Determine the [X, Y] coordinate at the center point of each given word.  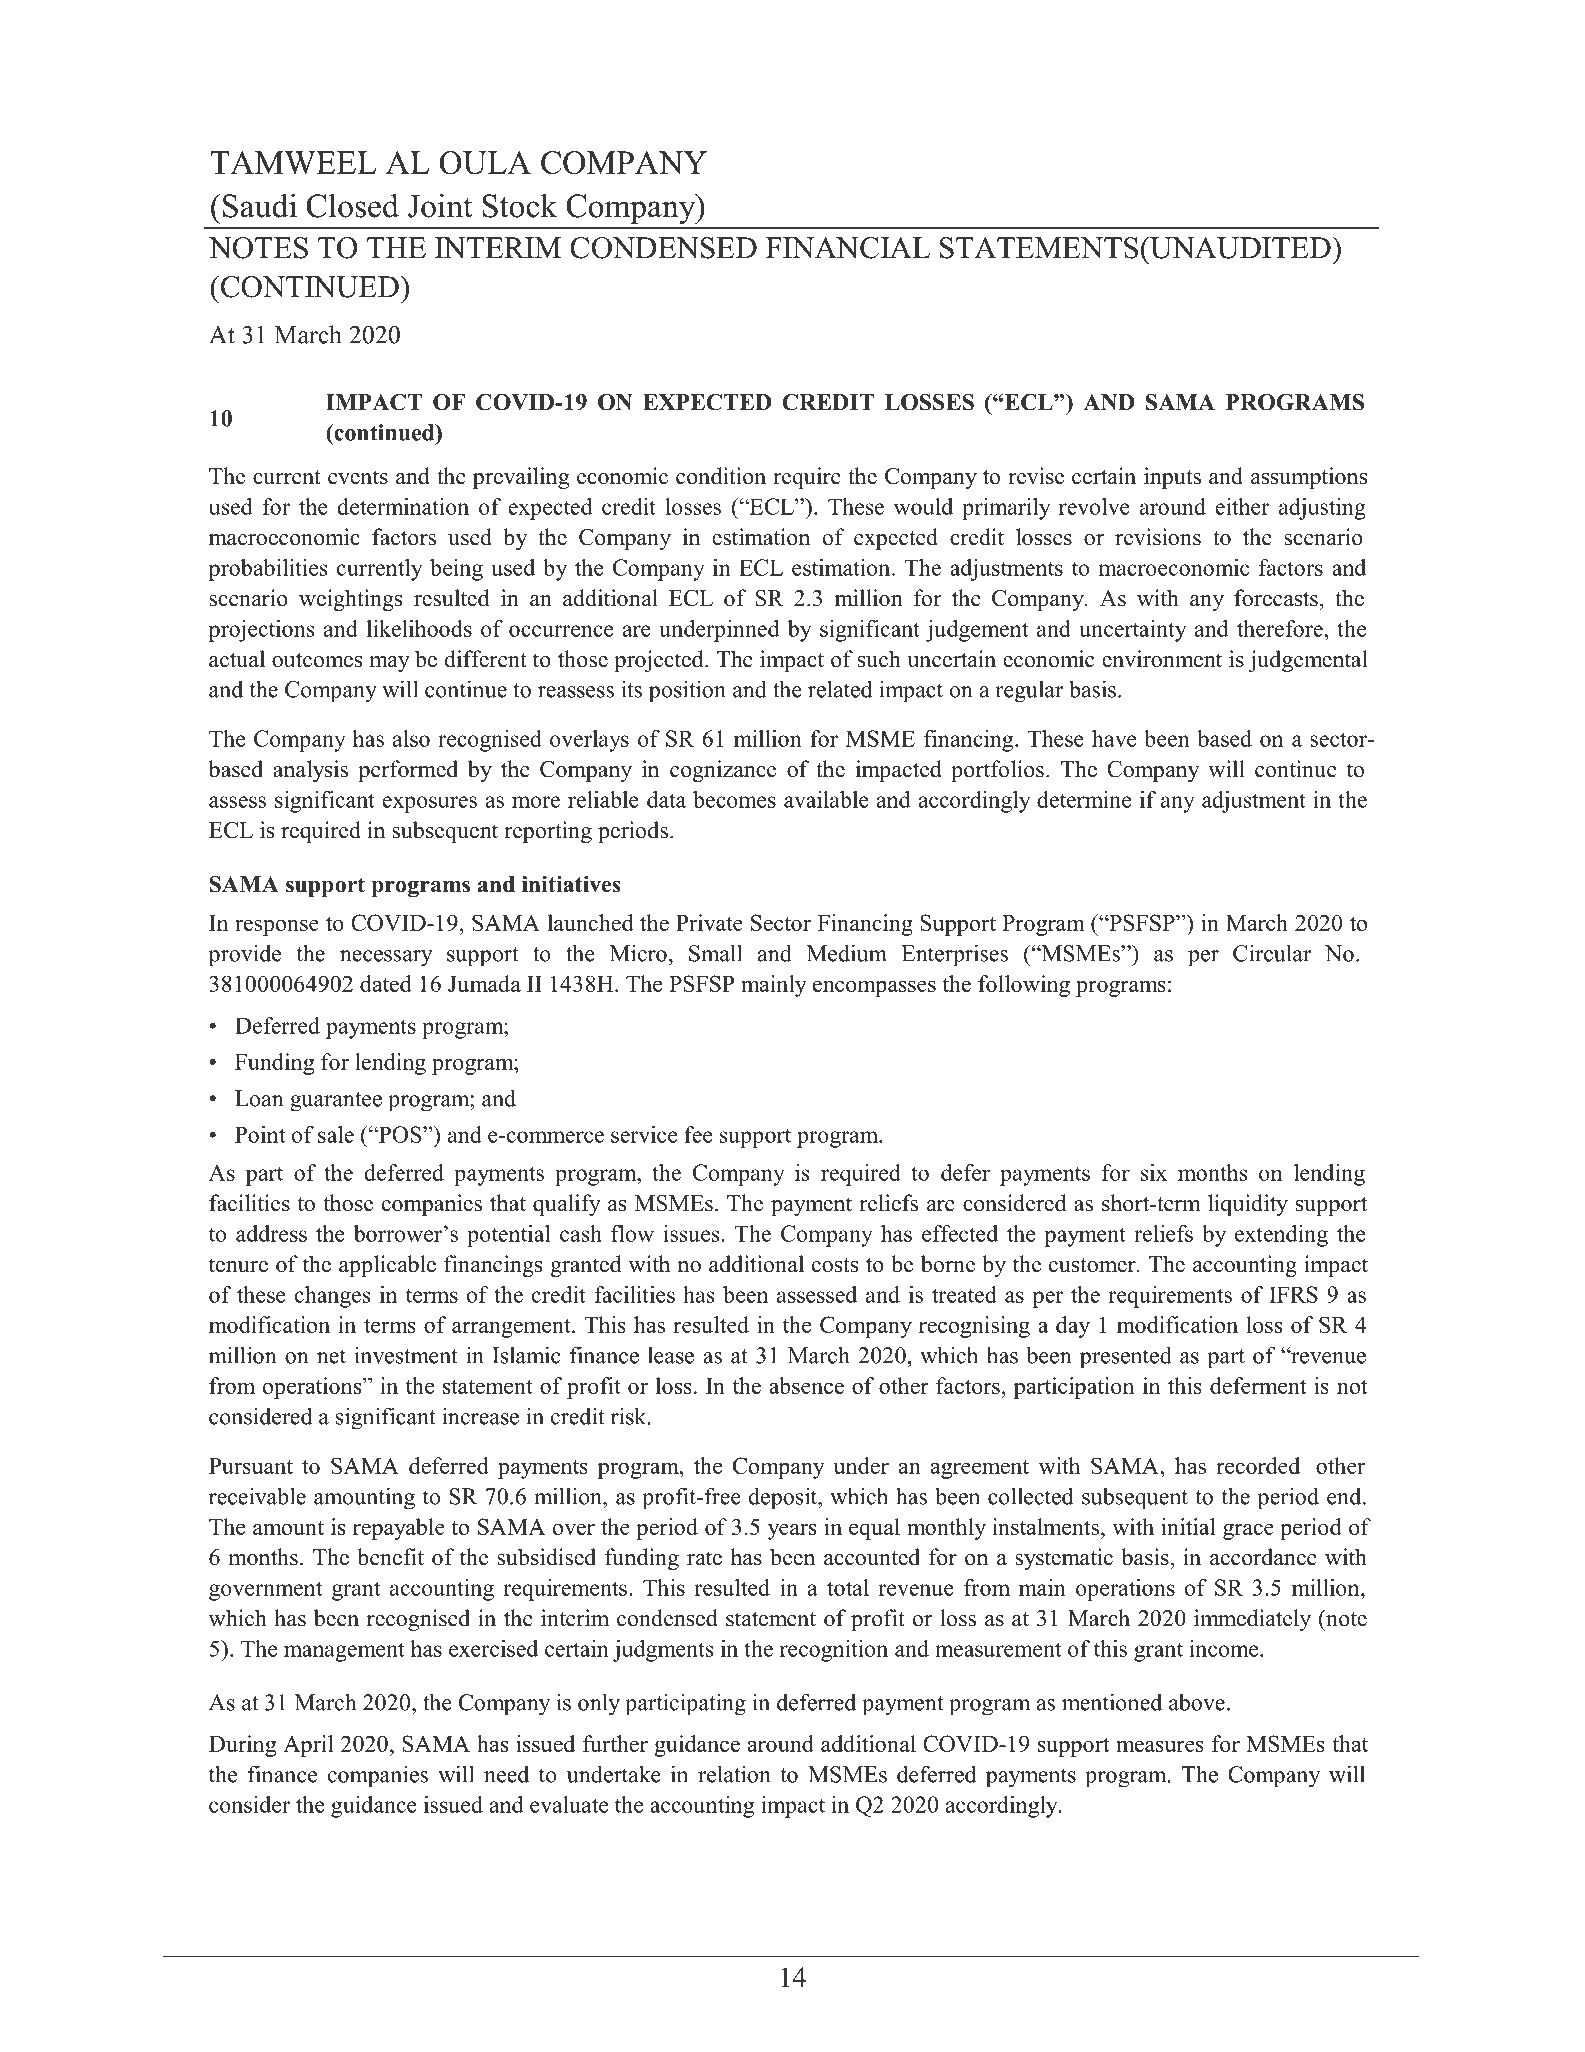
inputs [1172, 478]
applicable [387, 1266]
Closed [352, 205]
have [1114, 738]
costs [835, 1265]
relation [734, 1774]
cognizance [723, 771]
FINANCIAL [848, 248]
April [308, 1746]
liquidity [1248, 1205]
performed [408, 771]
